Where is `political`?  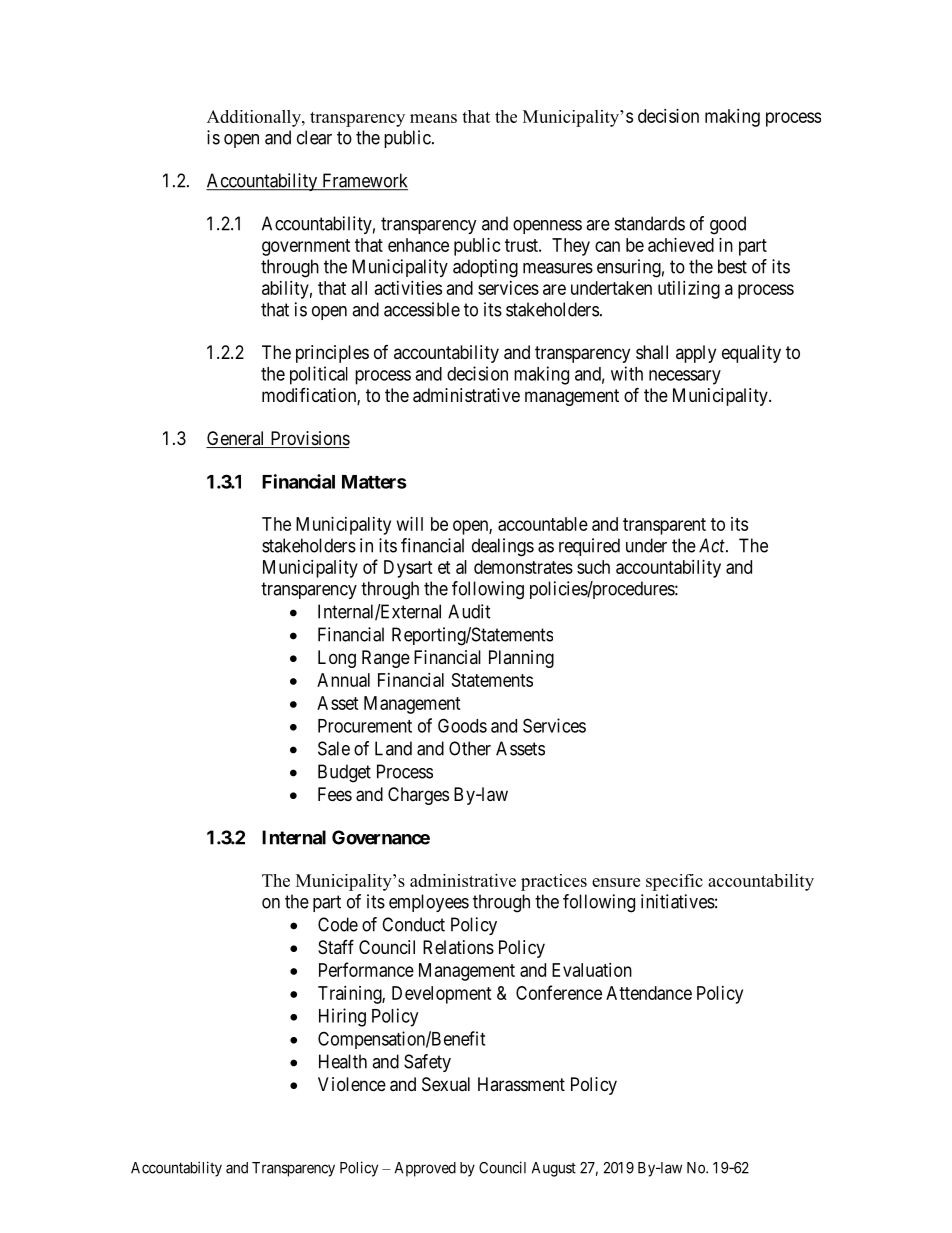 political is located at coordinates (319, 375).
